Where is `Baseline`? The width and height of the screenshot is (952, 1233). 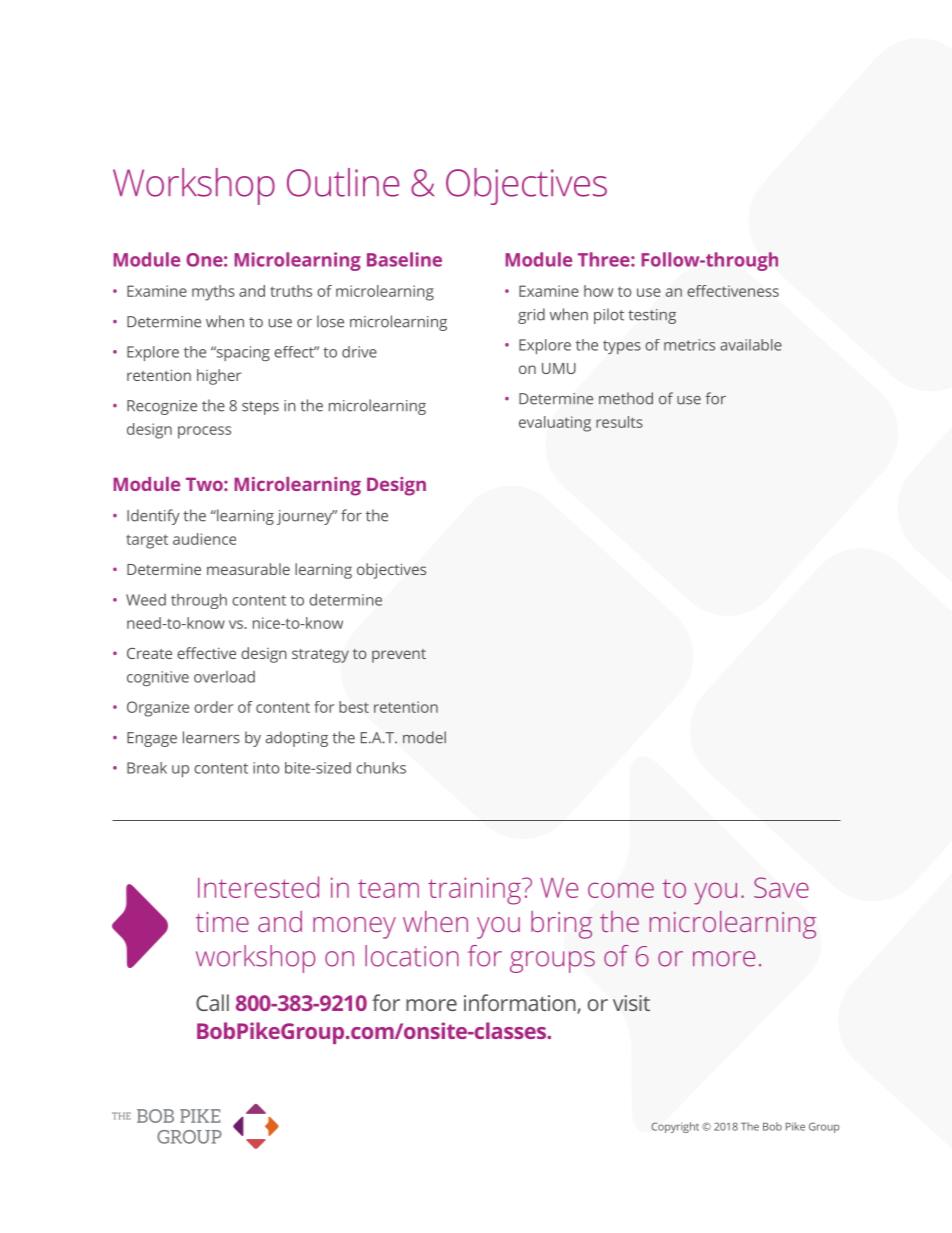
Baseline is located at coordinates (404, 259).
